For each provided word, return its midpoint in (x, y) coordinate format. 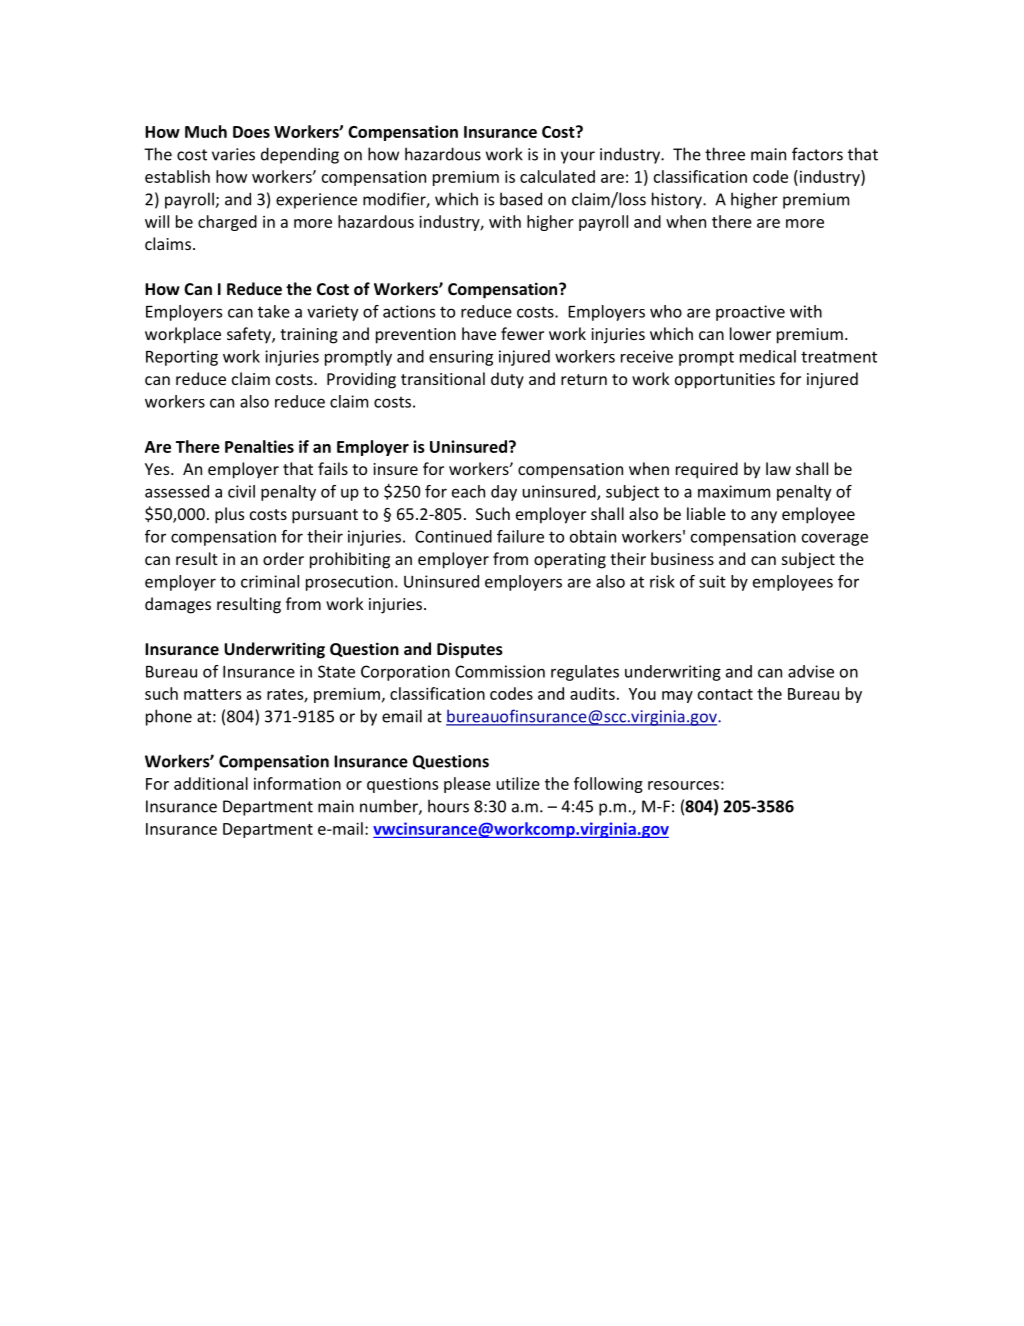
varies (233, 154)
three (725, 154)
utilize (518, 783)
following (608, 785)
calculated (557, 176)
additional (211, 783)
